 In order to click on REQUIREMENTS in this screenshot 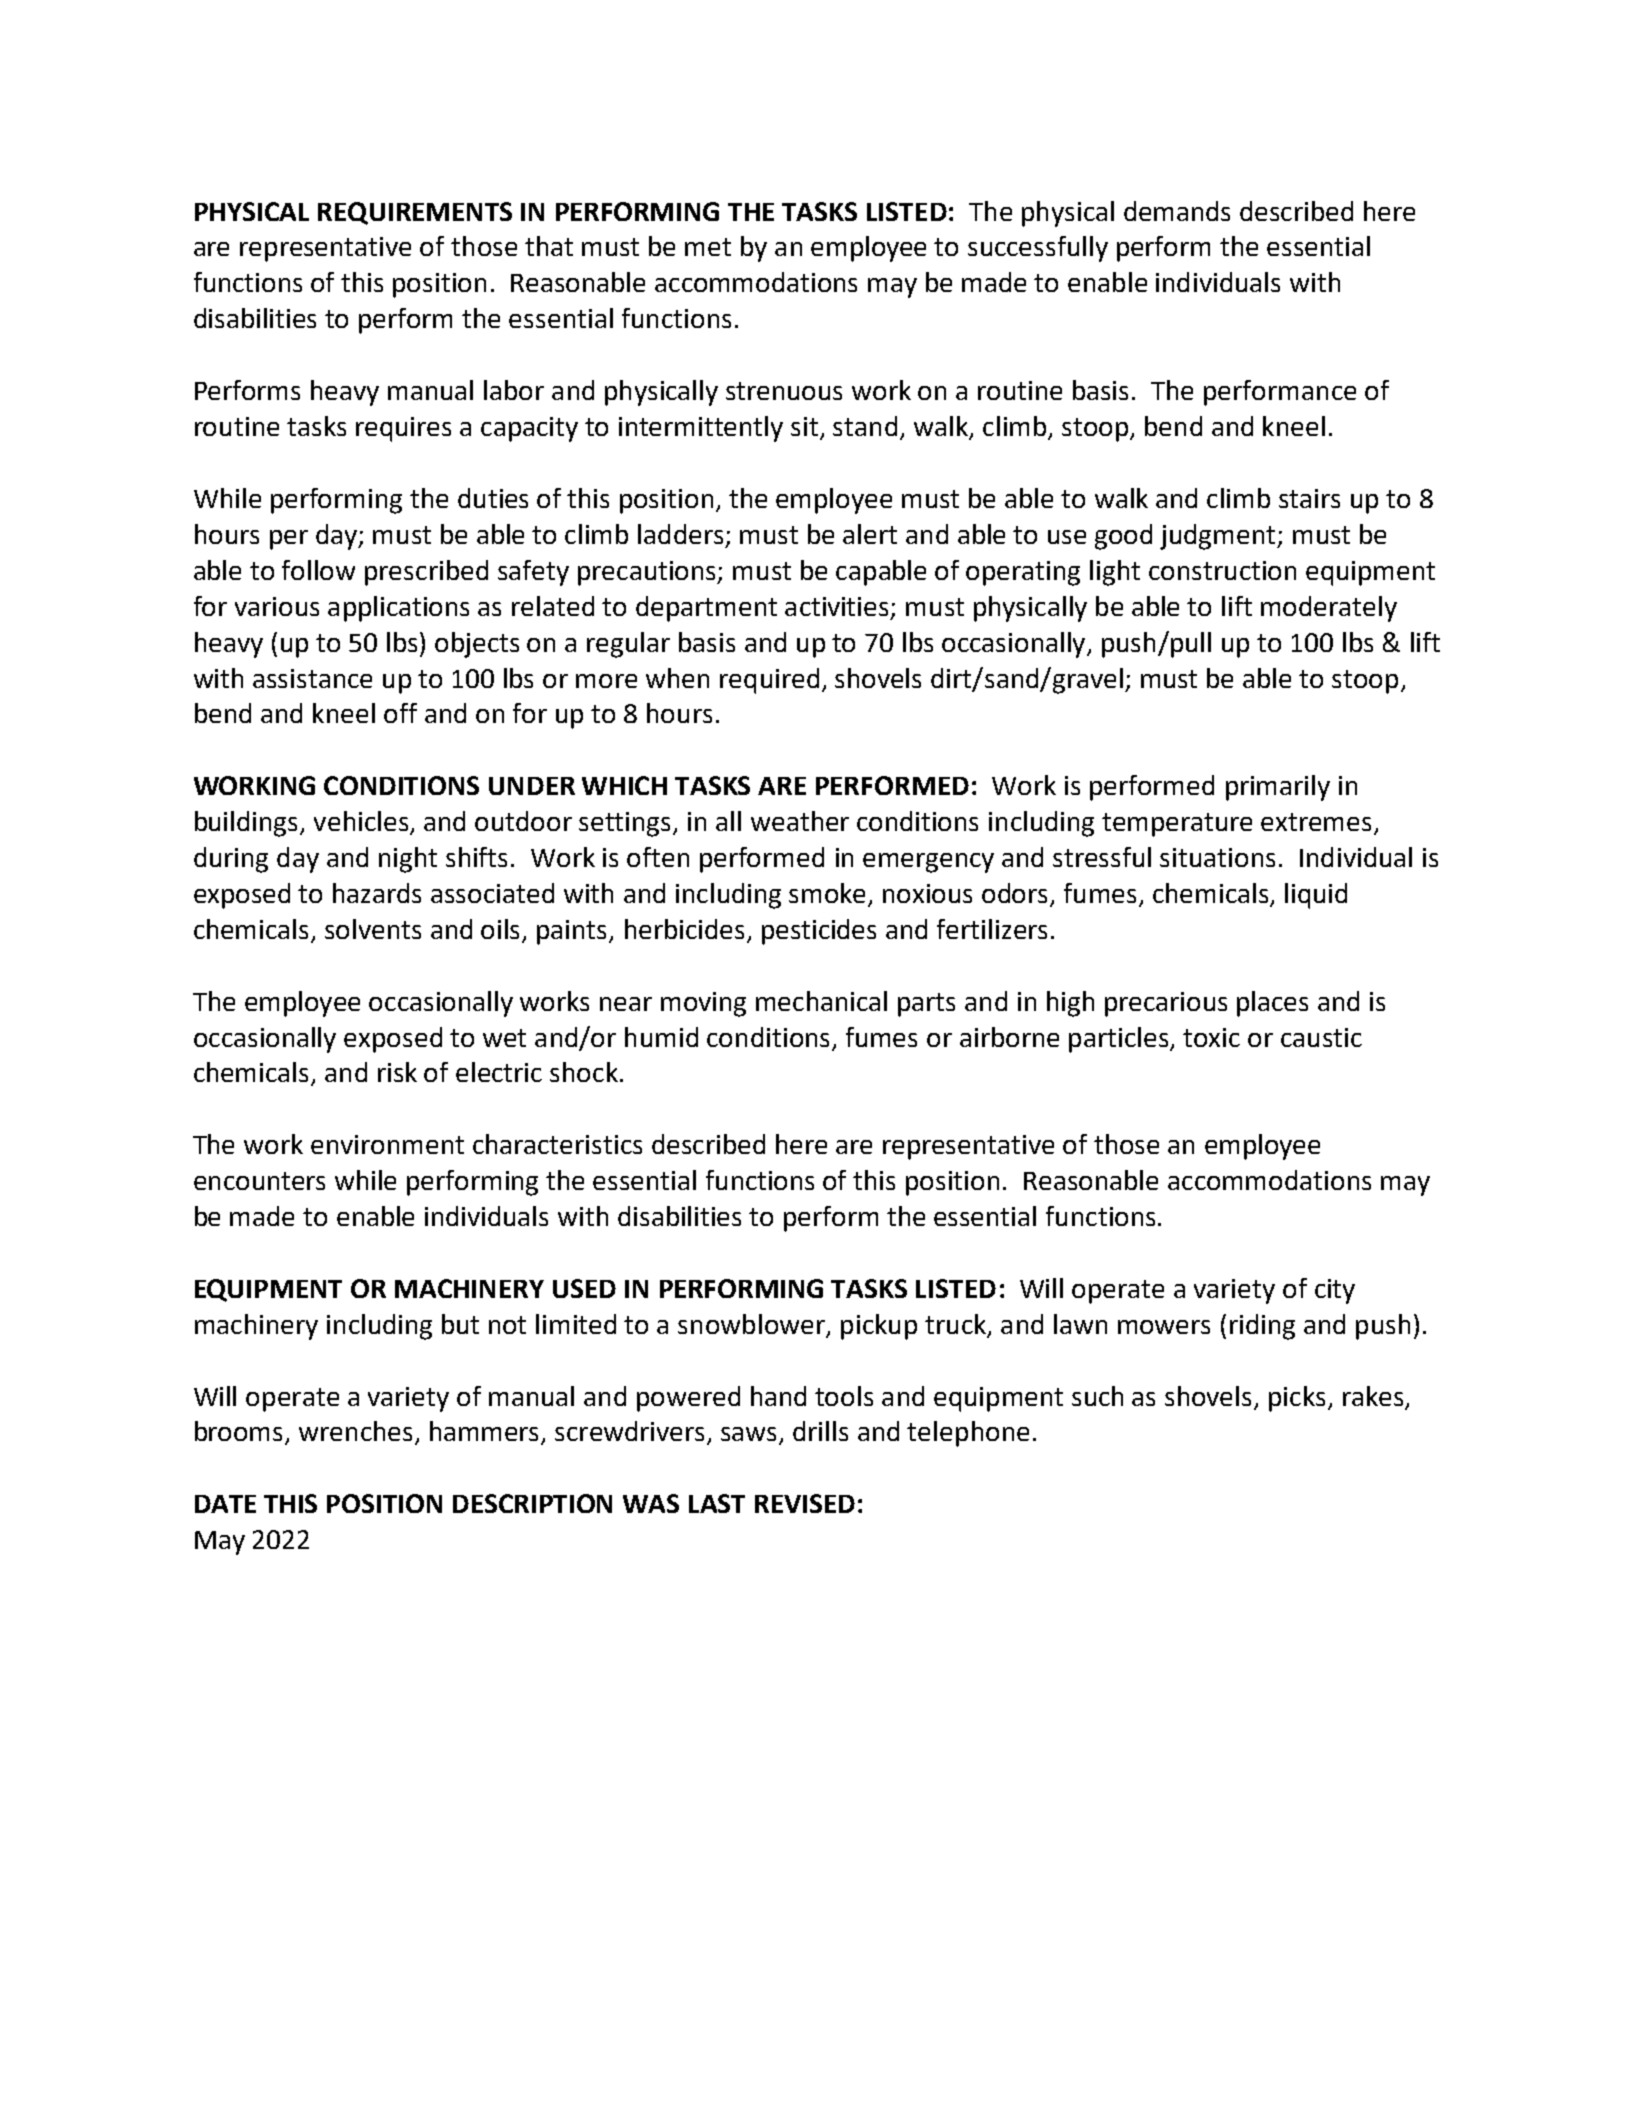, I will do `click(415, 213)`.
